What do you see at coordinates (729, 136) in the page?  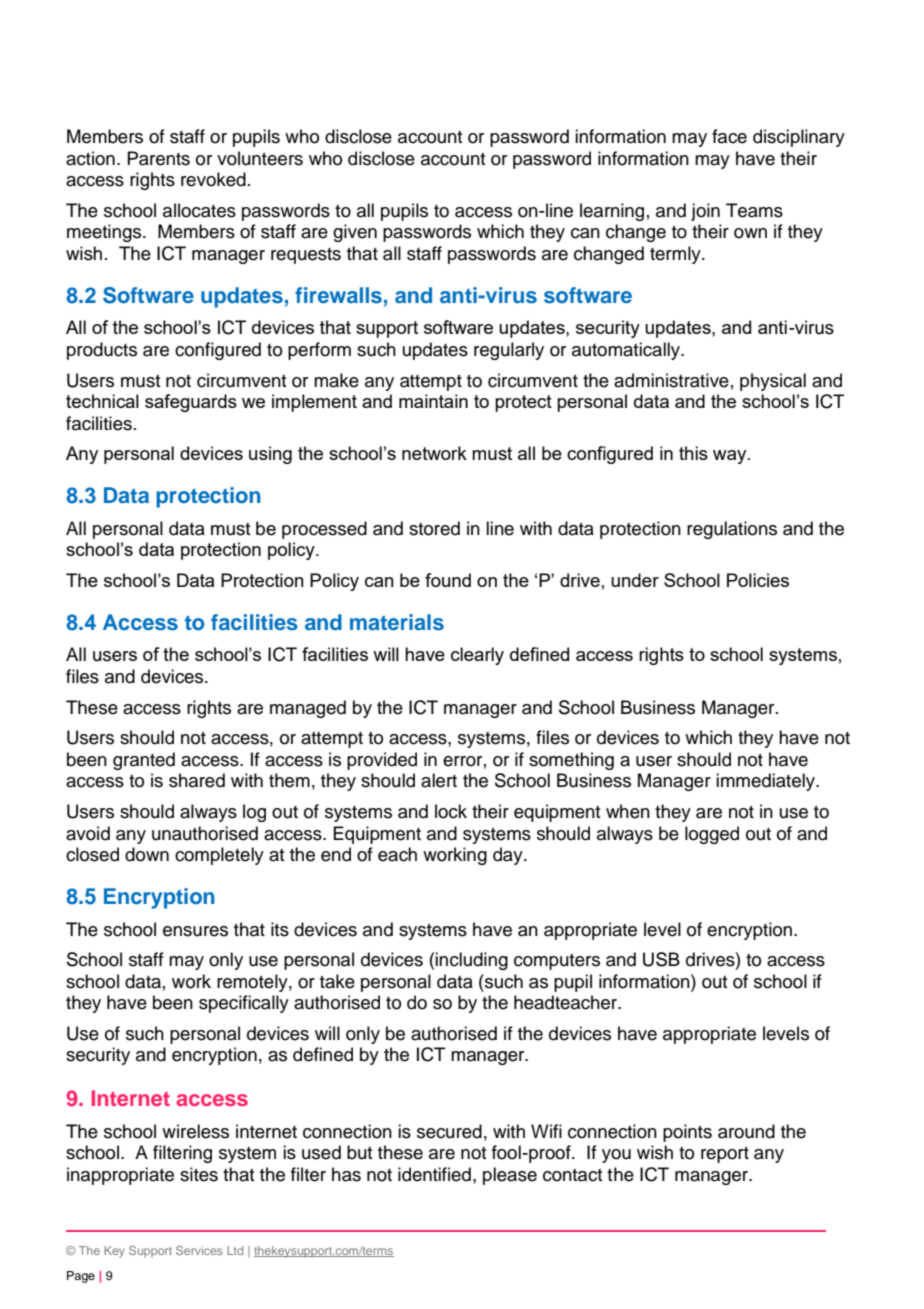 I see `face` at bounding box center [729, 136].
